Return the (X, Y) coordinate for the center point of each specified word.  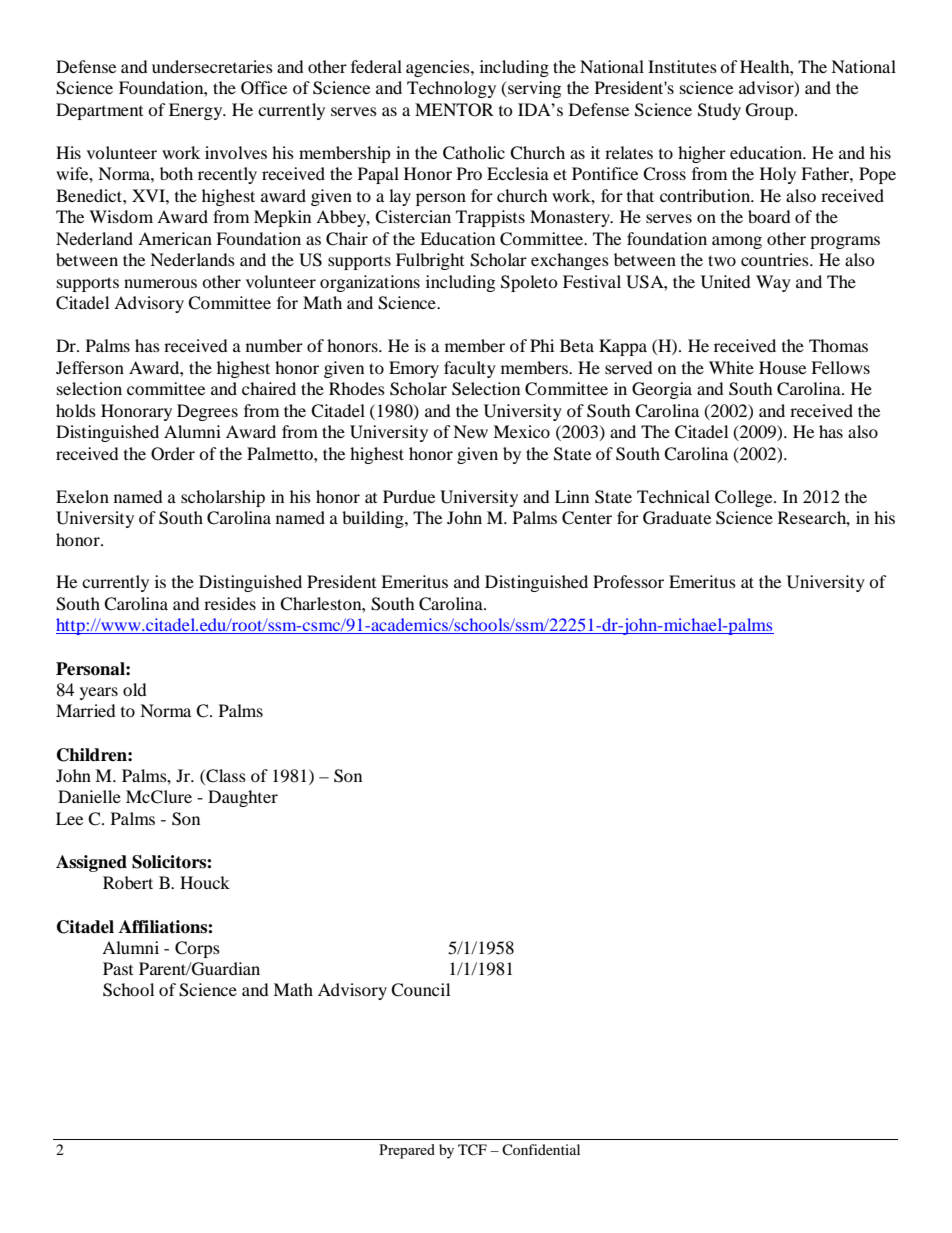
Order (173, 454)
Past (118, 968)
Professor (628, 581)
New (470, 431)
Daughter (243, 798)
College (745, 498)
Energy (197, 111)
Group (771, 111)
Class (225, 776)
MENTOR (454, 110)
